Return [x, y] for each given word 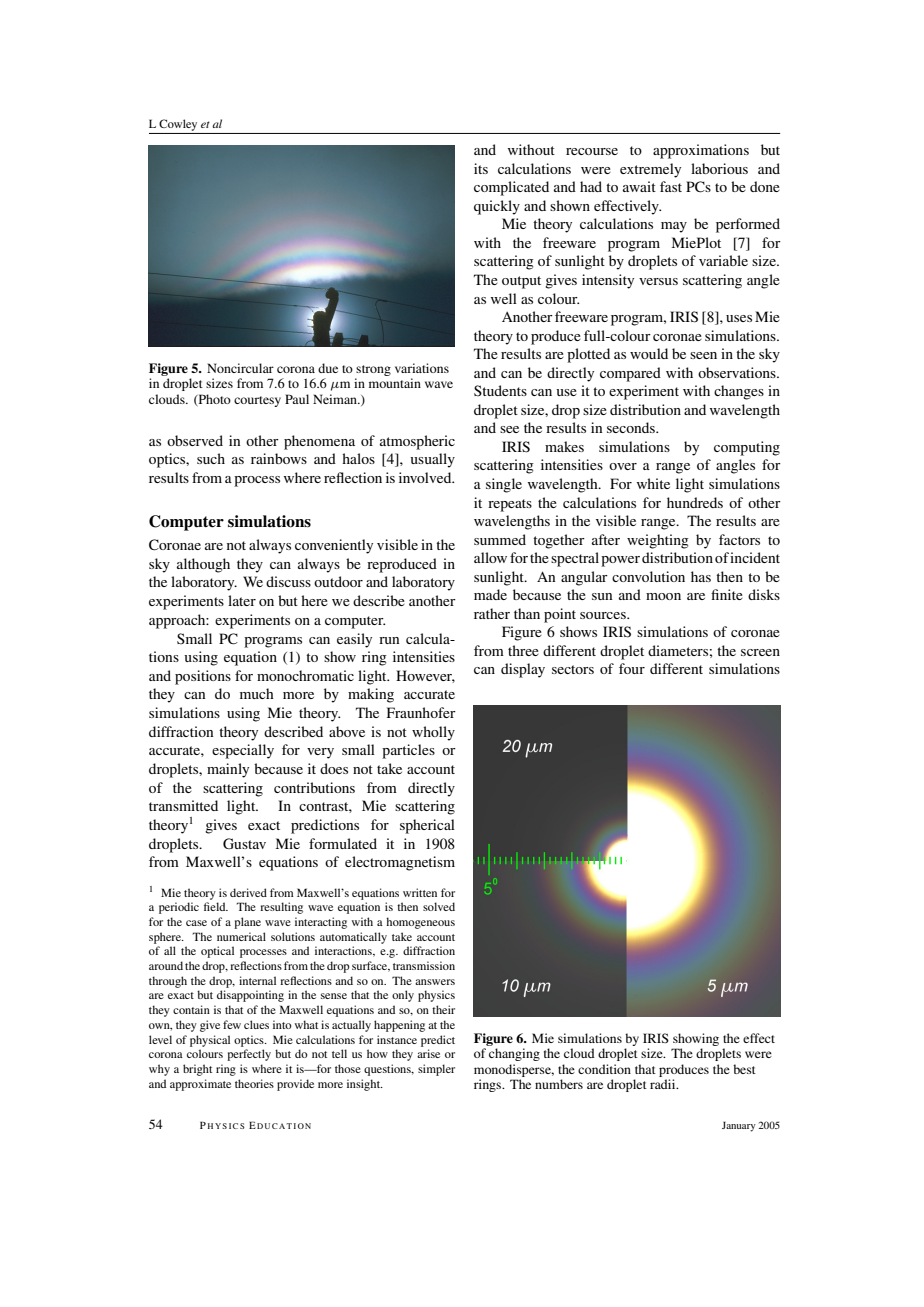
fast [671, 186]
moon [663, 596]
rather [492, 613]
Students [500, 390]
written [420, 892]
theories [254, 1083]
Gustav [244, 843]
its [481, 168]
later [242, 600]
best [744, 1069]
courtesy [257, 401]
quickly [497, 207]
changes [739, 392]
